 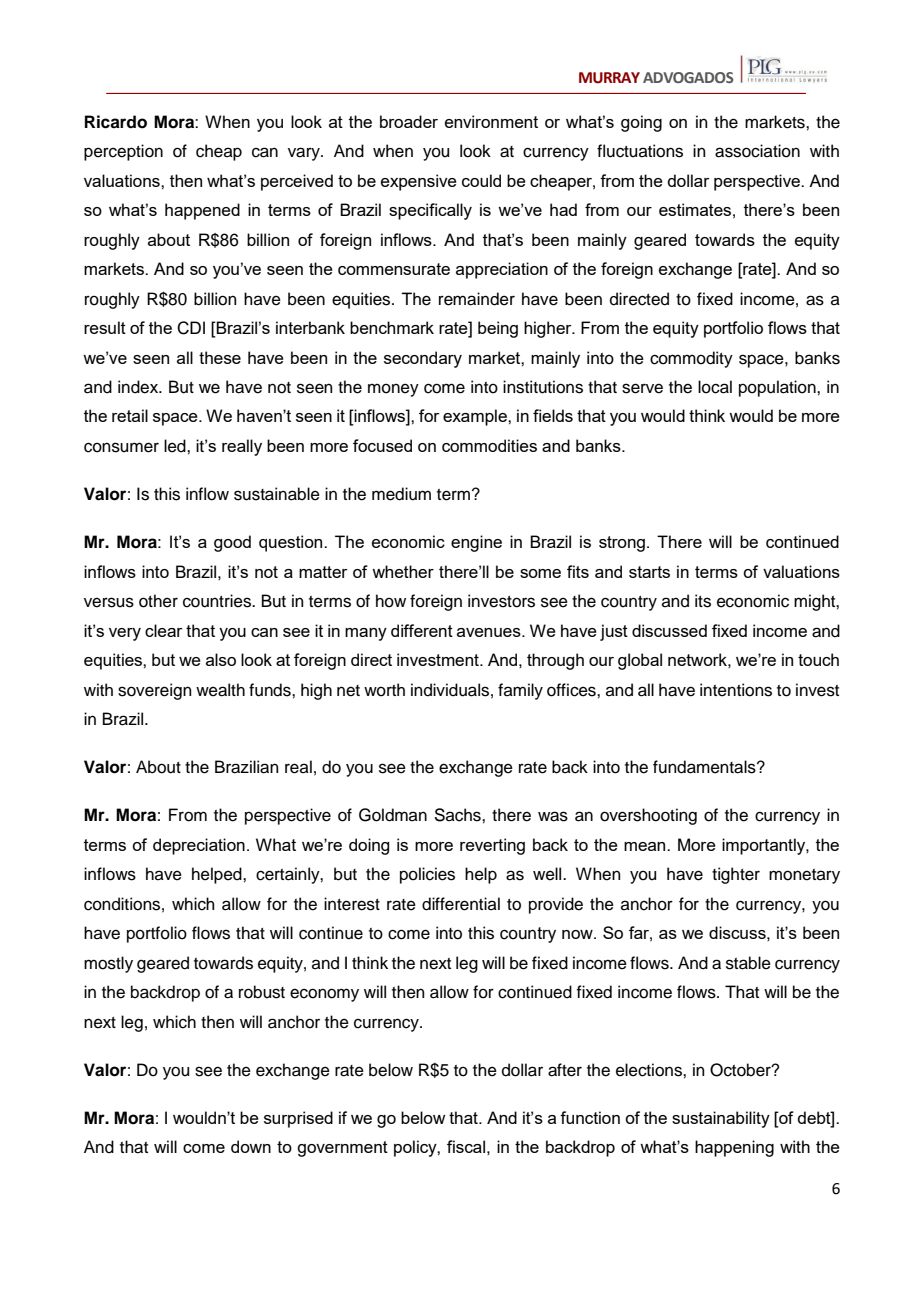 I want to click on Ricardo, so click(x=116, y=122).
